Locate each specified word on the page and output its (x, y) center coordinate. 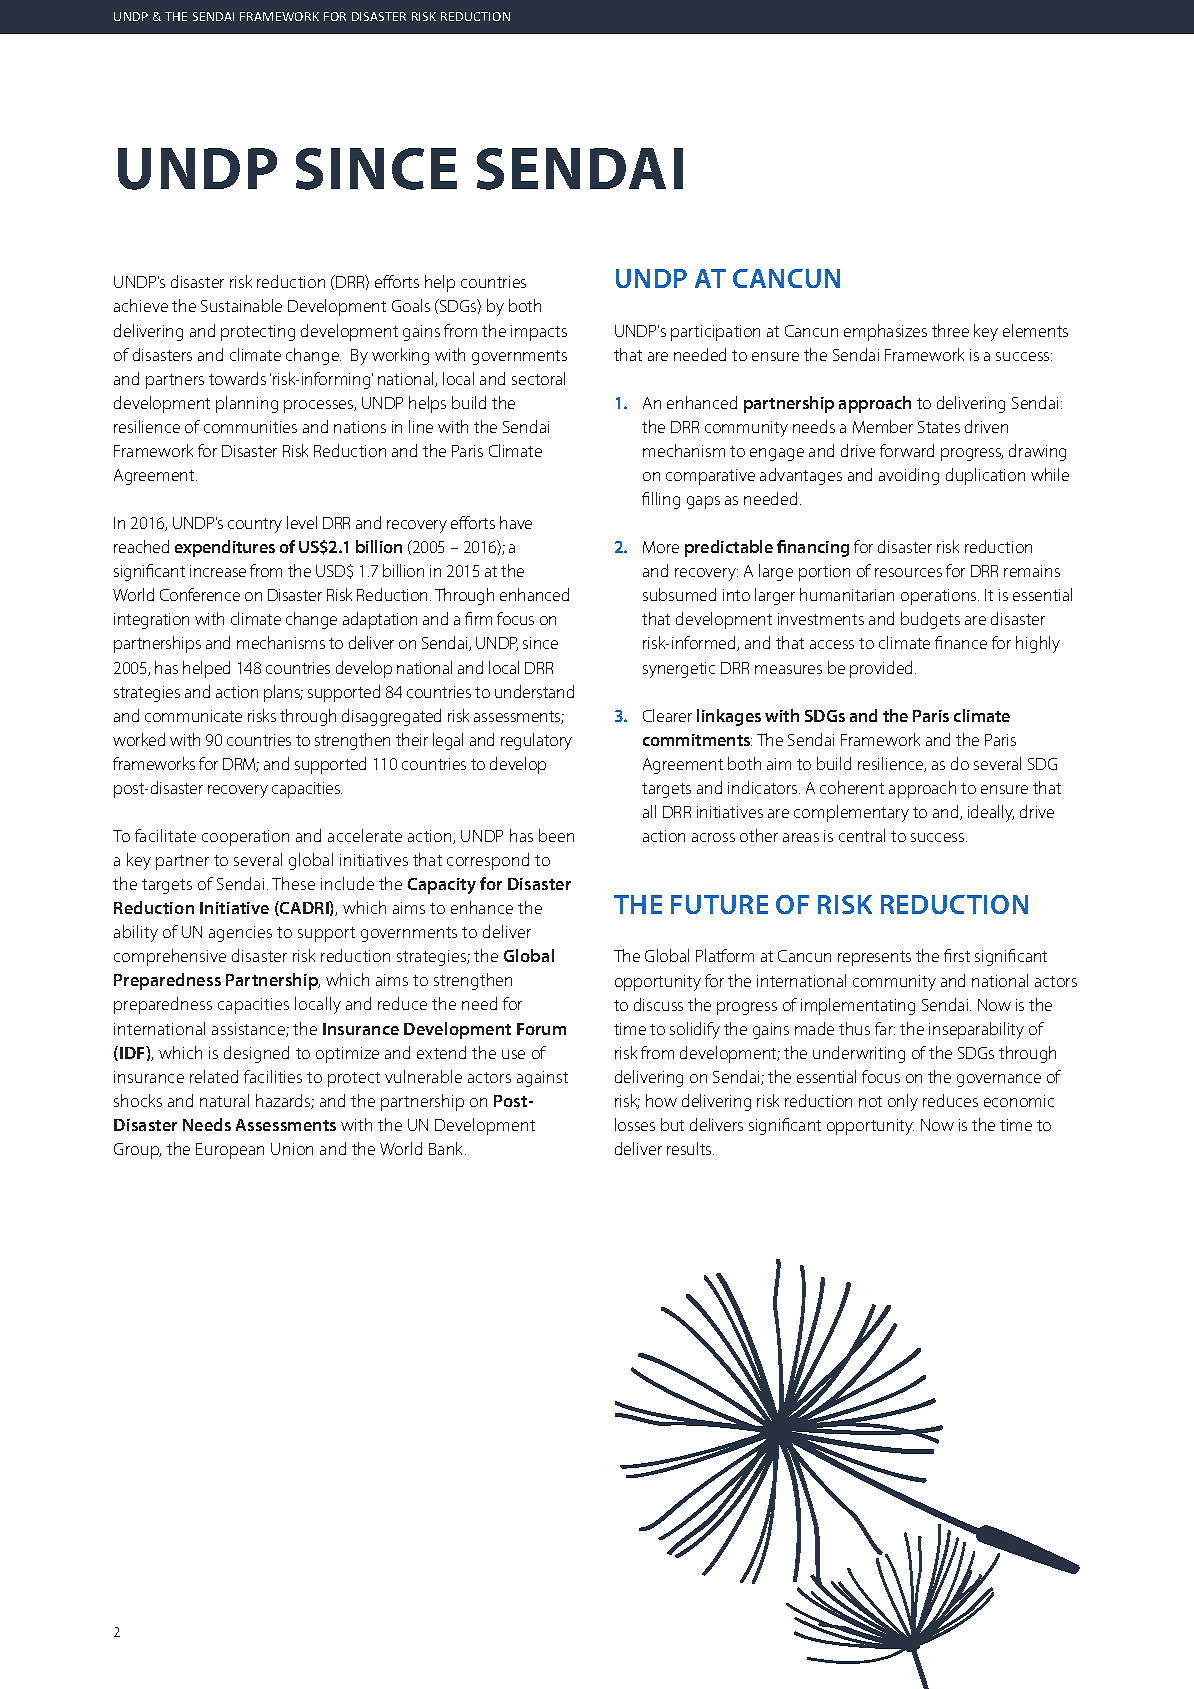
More (661, 547)
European (230, 1151)
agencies (240, 934)
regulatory (536, 741)
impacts (539, 333)
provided (883, 669)
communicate (193, 716)
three (950, 330)
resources (908, 572)
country (255, 525)
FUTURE (719, 904)
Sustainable (241, 305)
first (957, 955)
